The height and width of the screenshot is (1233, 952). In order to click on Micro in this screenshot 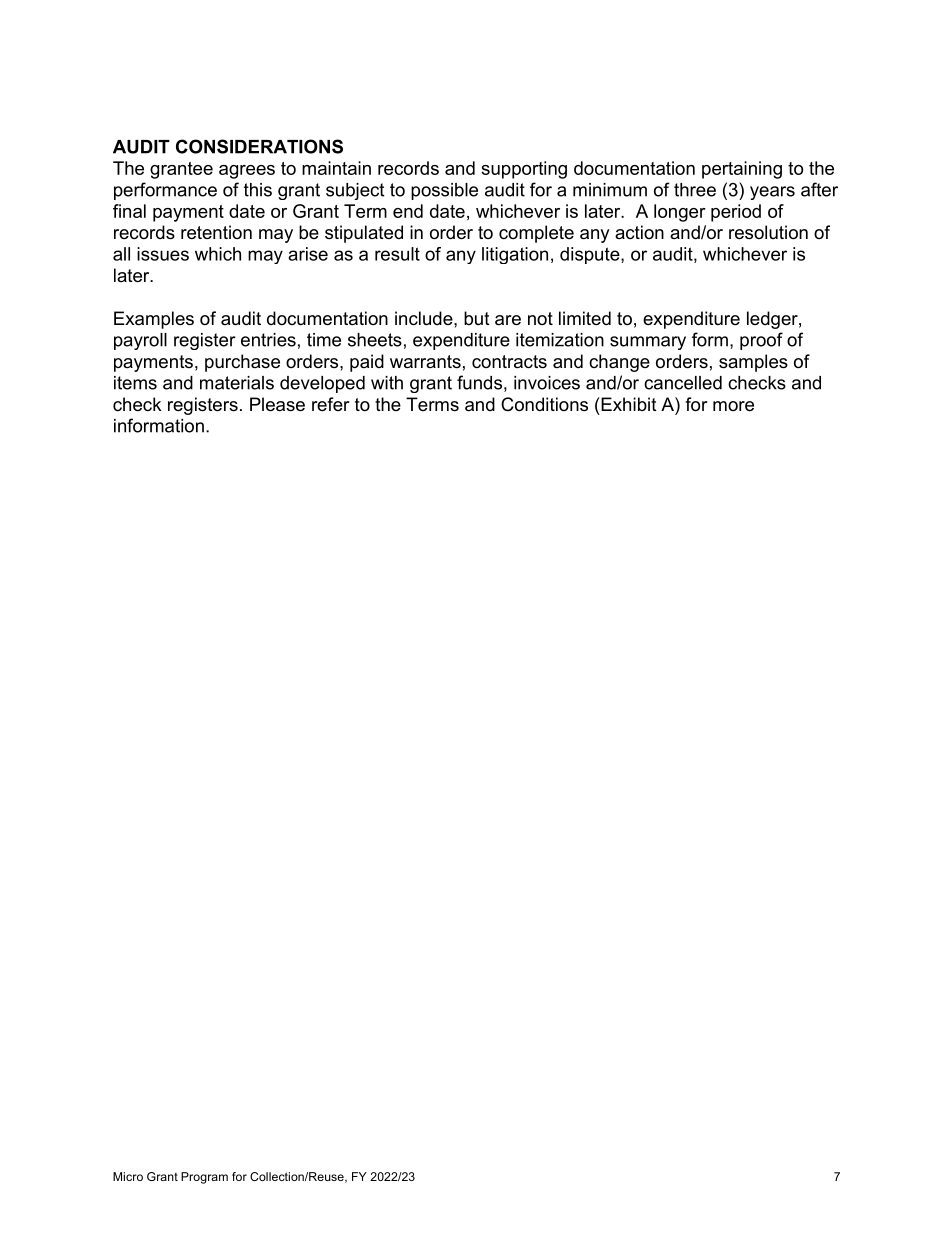, I will do `click(128, 1176)`.
